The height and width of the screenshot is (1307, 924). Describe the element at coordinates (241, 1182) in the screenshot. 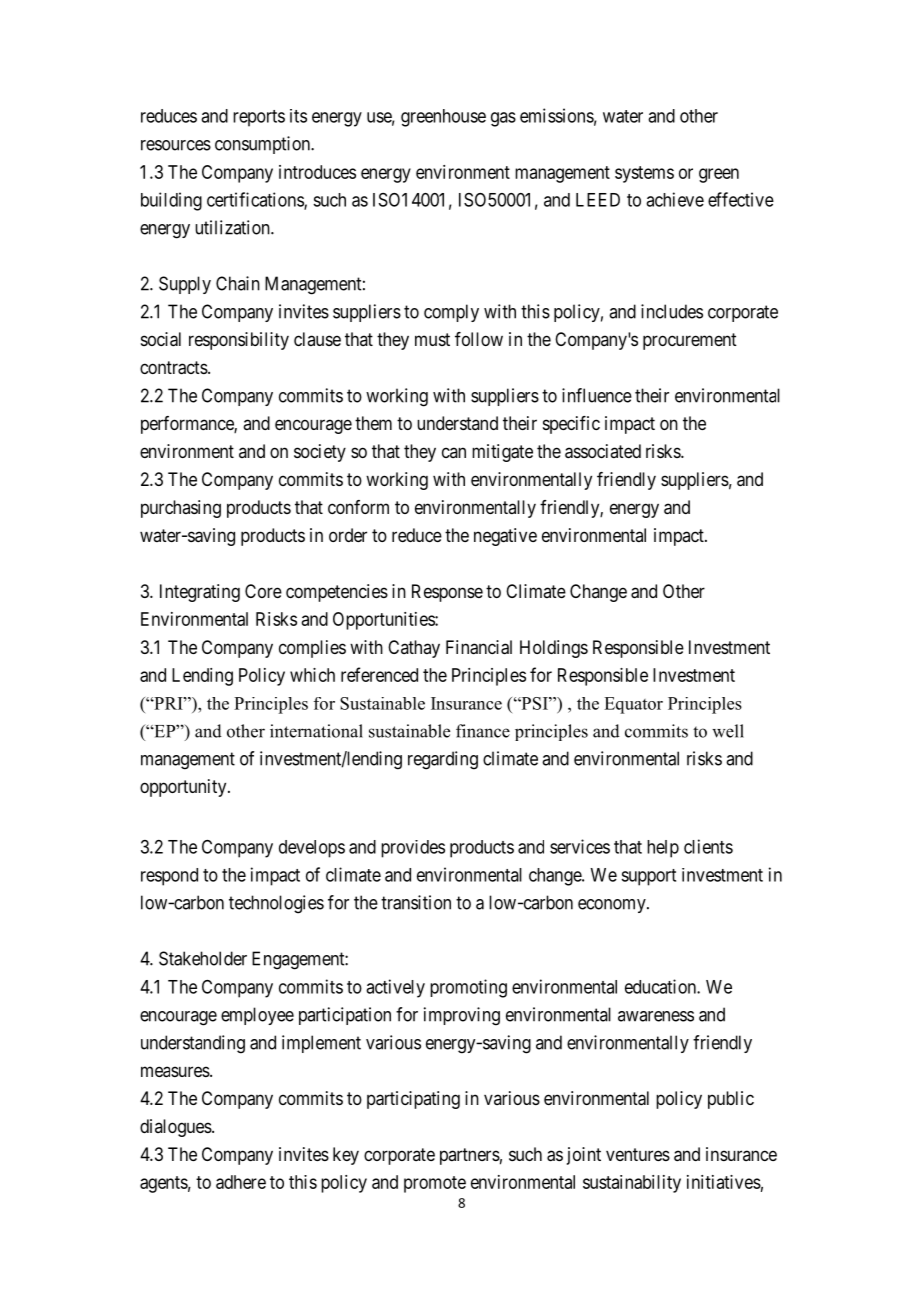

I see `adhere` at that location.
